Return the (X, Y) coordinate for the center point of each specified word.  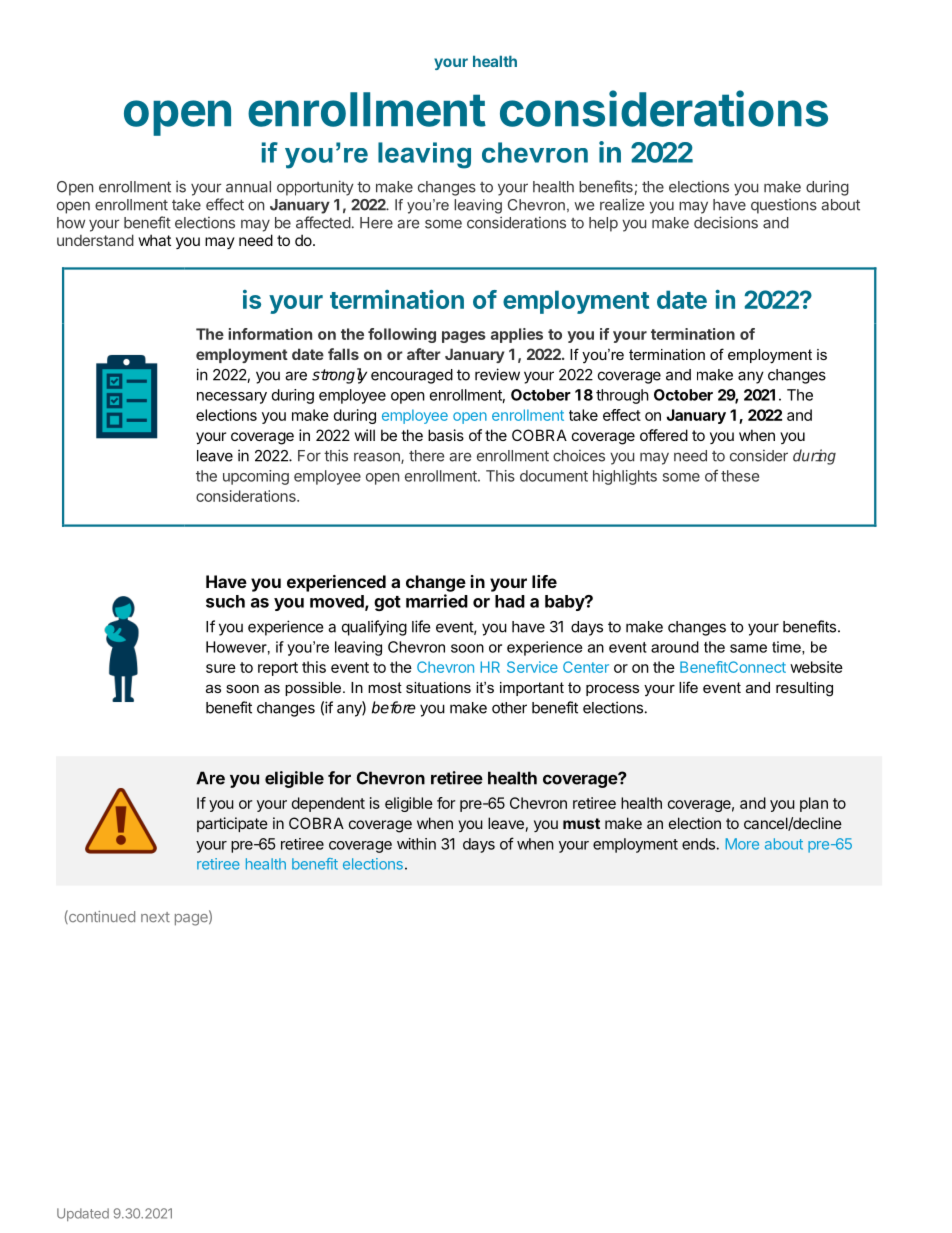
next (155, 917)
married (437, 601)
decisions (726, 222)
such (225, 601)
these (740, 476)
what (155, 240)
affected (323, 222)
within (416, 844)
